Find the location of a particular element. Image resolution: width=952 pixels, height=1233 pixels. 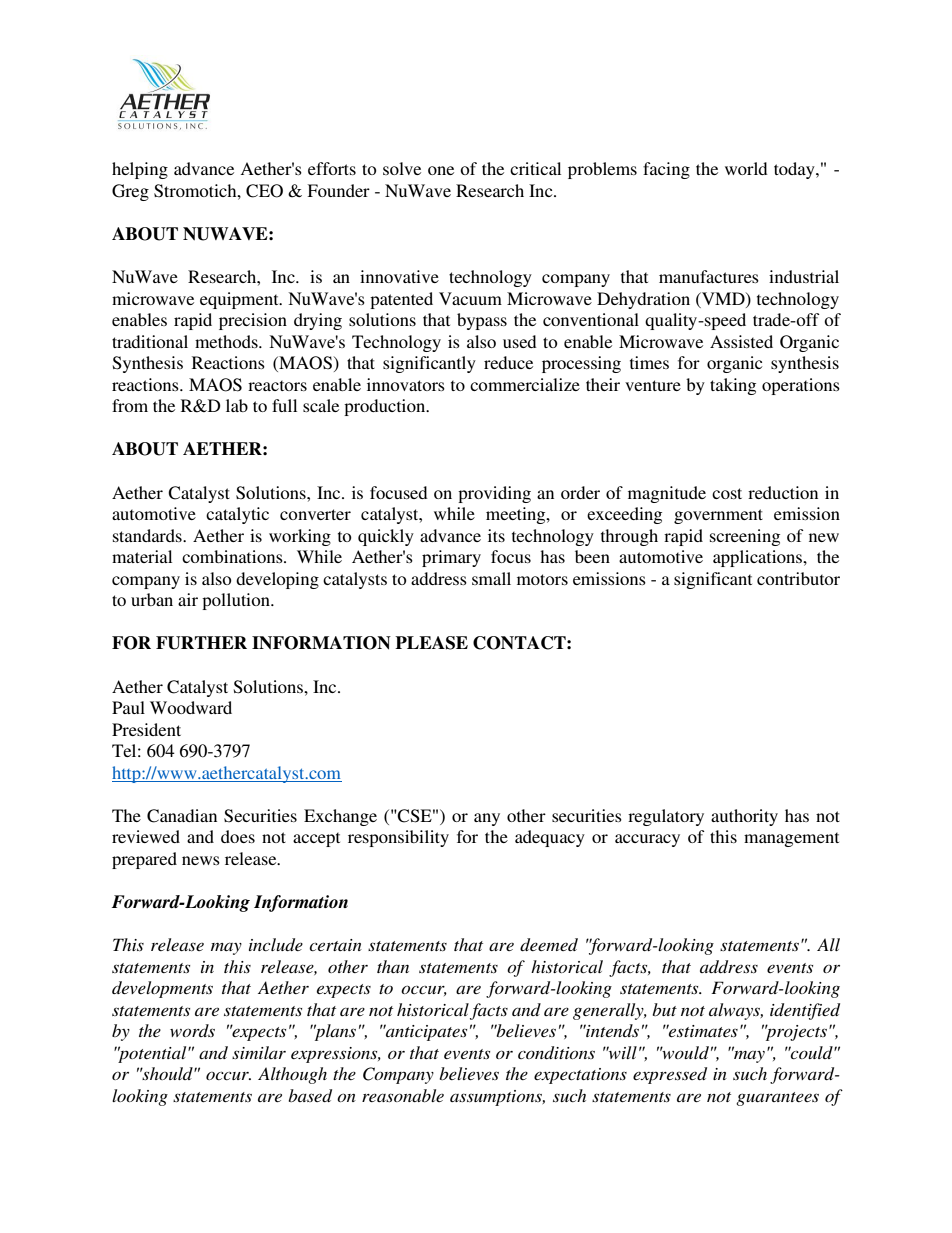

cost is located at coordinates (727, 493).
